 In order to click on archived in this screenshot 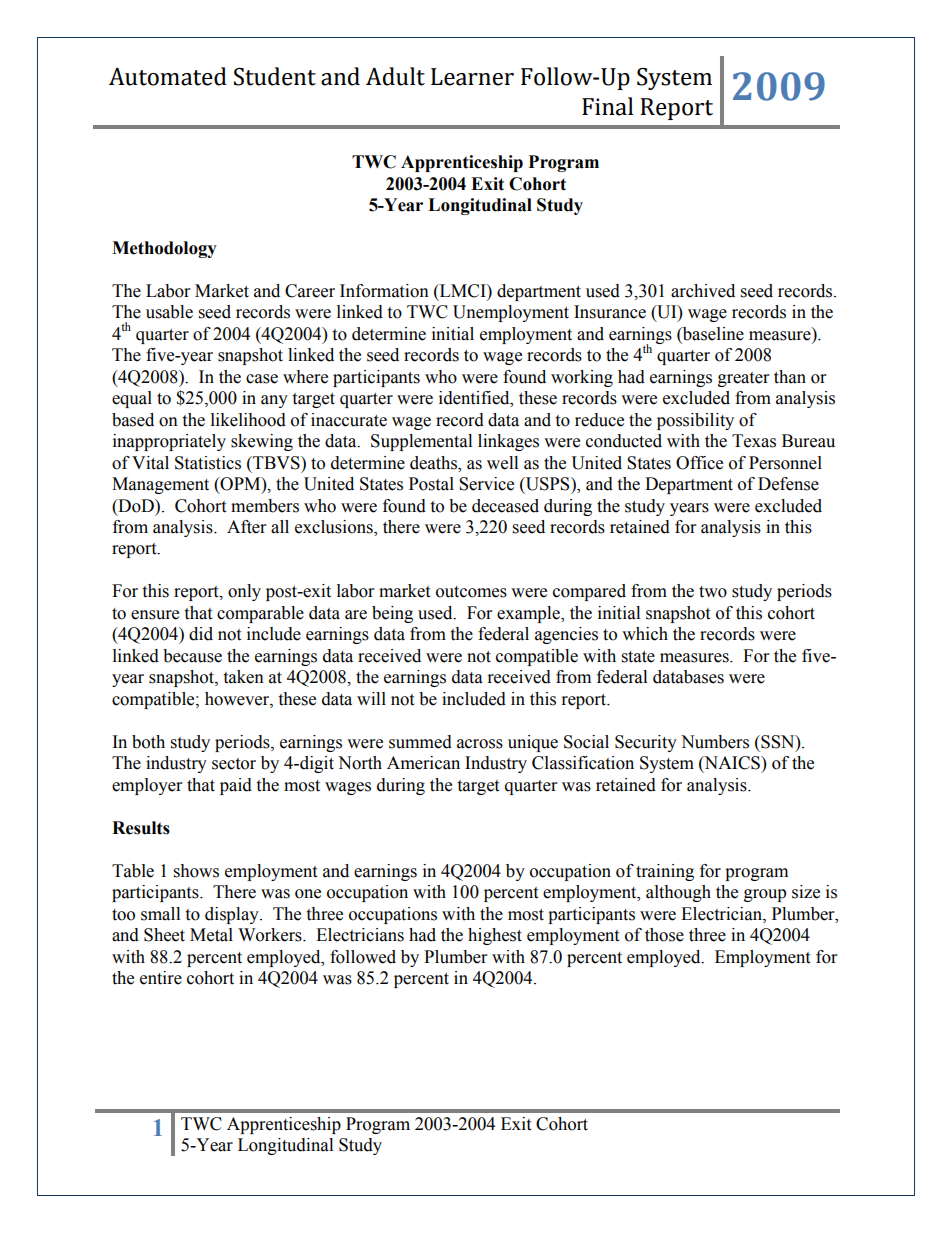, I will do `click(703, 291)`.
